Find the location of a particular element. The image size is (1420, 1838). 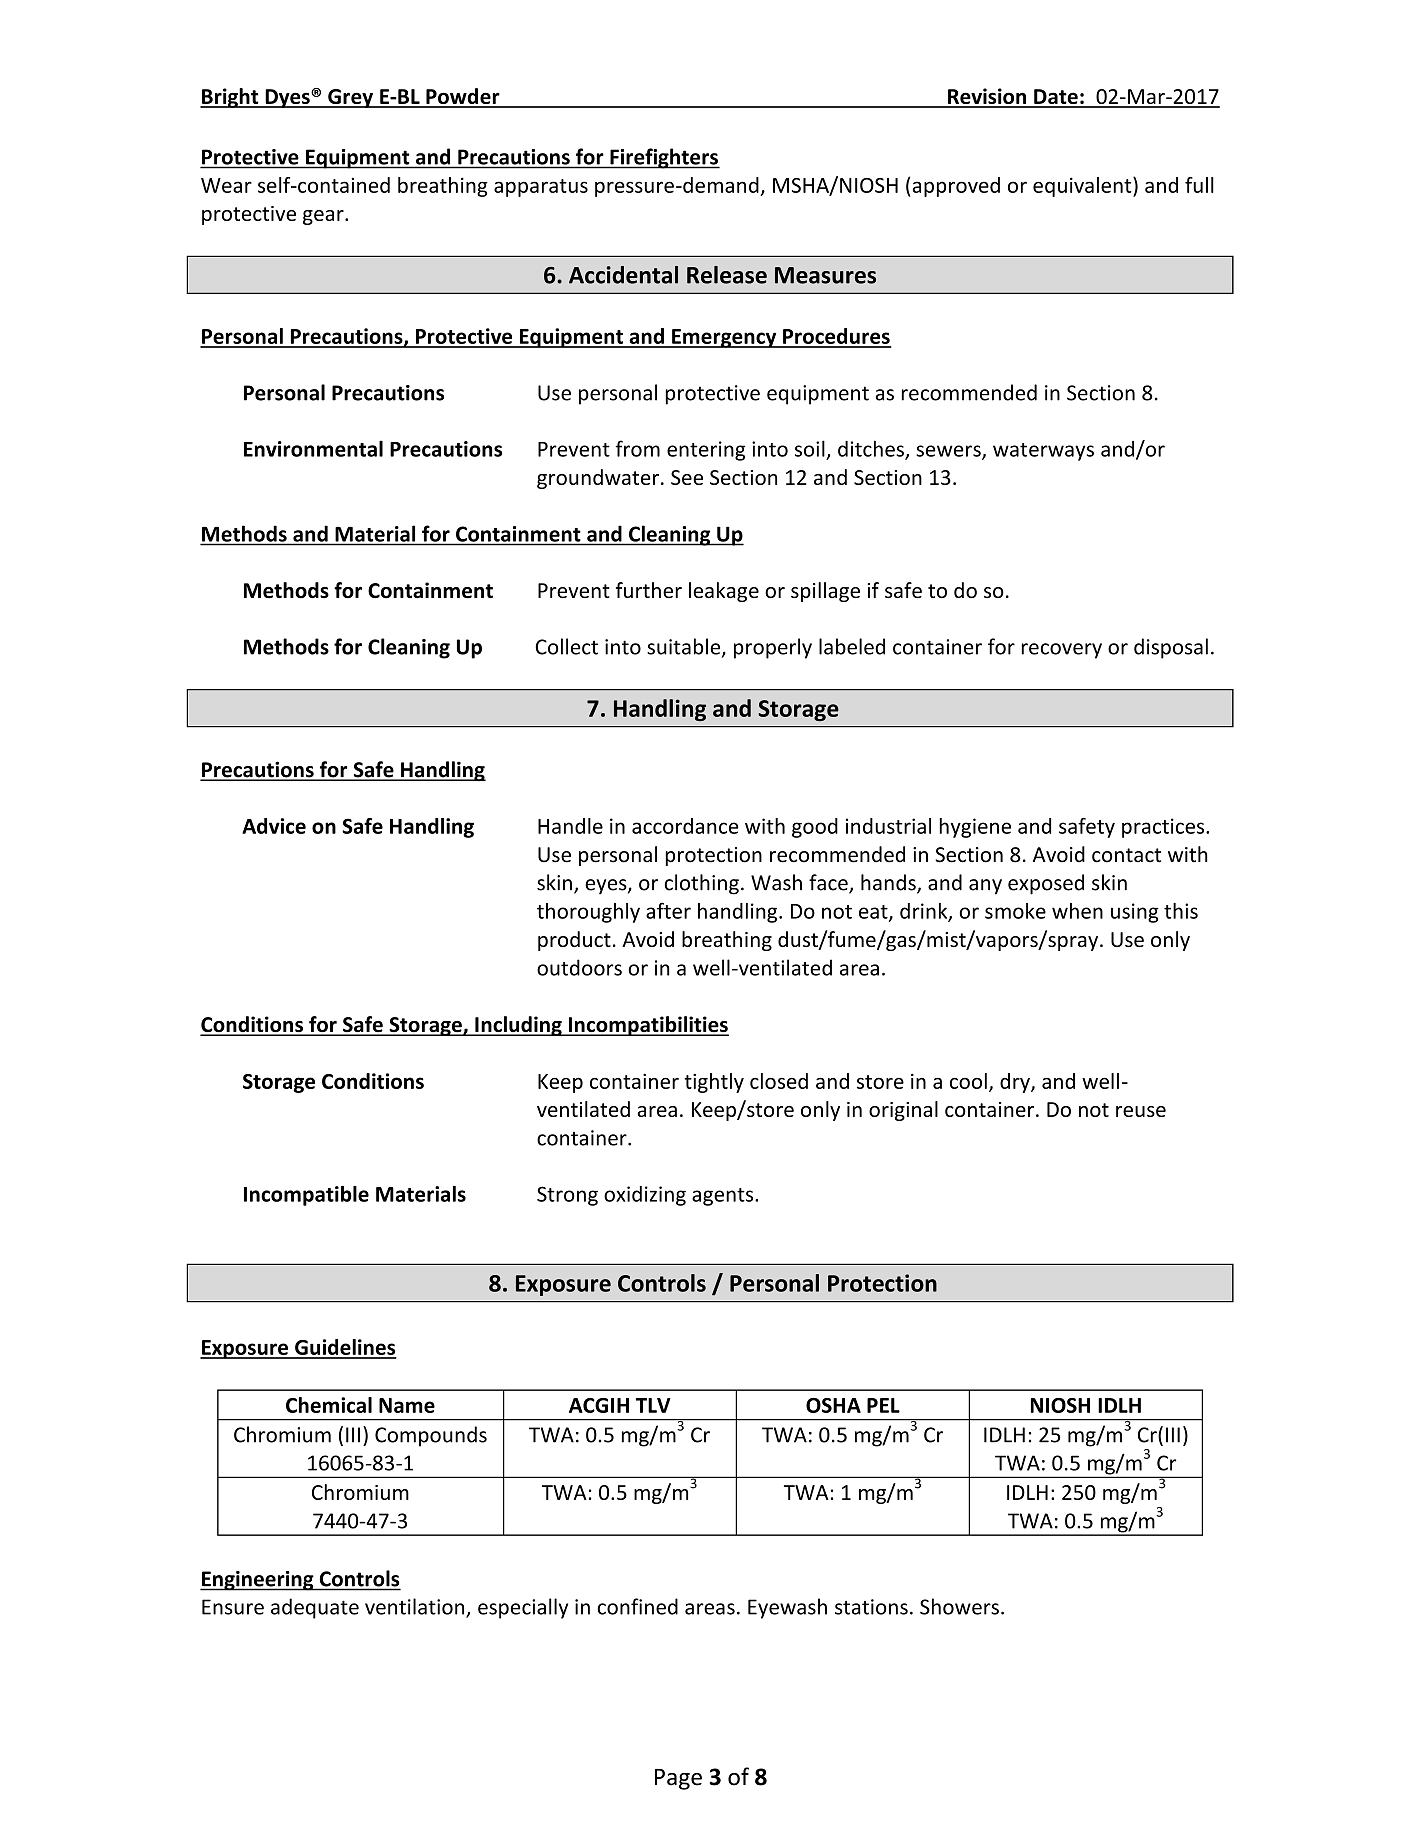

Page is located at coordinates (678, 1779).
